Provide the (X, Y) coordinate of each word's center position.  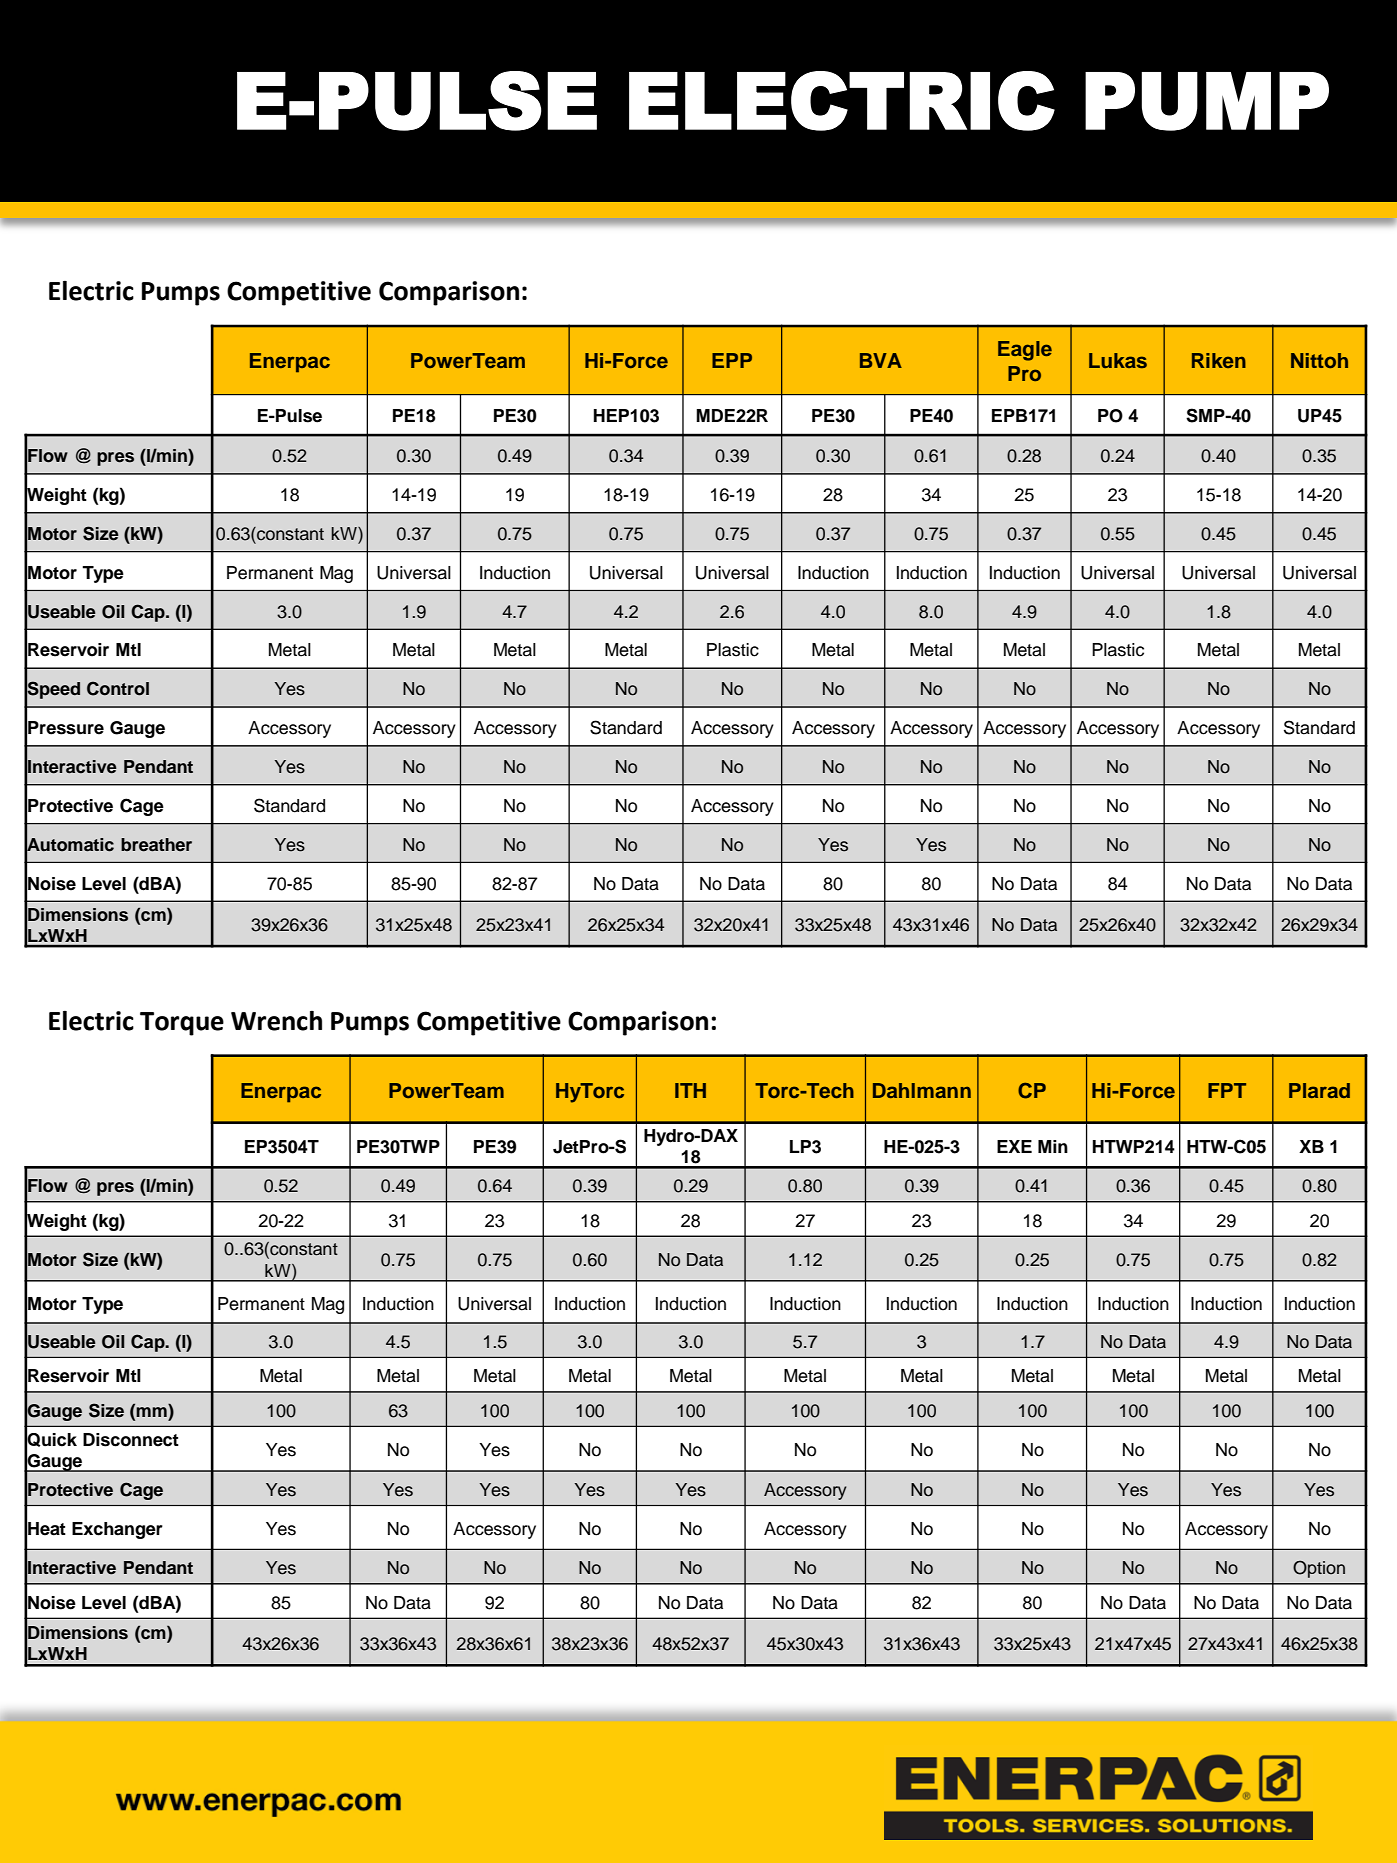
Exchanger (117, 1530)
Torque (182, 1024)
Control (118, 688)
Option (1319, 1569)
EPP (732, 360)
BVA (881, 360)
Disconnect (131, 1440)
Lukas (1118, 360)
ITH (690, 1090)
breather (156, 845)
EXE (1014, 1146)
